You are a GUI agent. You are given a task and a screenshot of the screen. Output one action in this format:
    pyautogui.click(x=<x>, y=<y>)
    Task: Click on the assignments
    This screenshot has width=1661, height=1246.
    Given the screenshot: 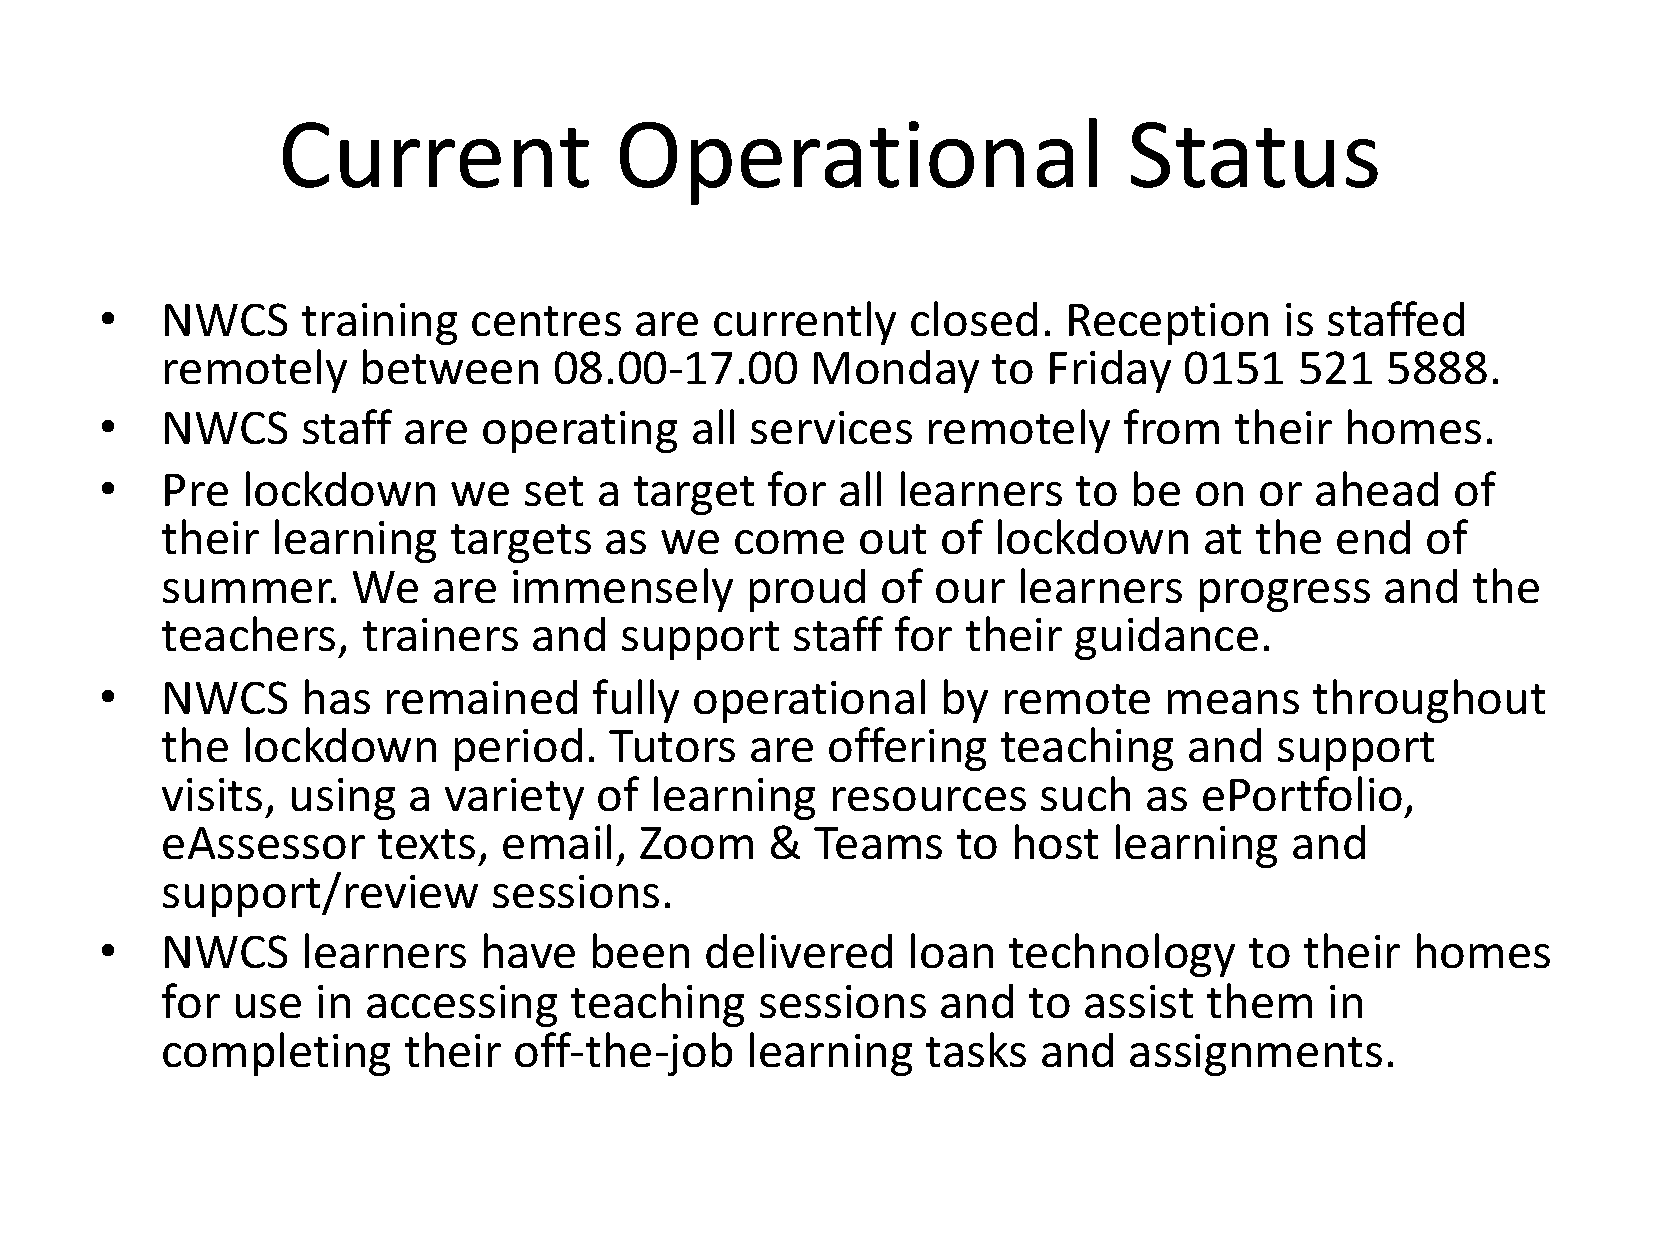 What is the action you would take?
    pyautogui.click(x=1256, y=1055)
